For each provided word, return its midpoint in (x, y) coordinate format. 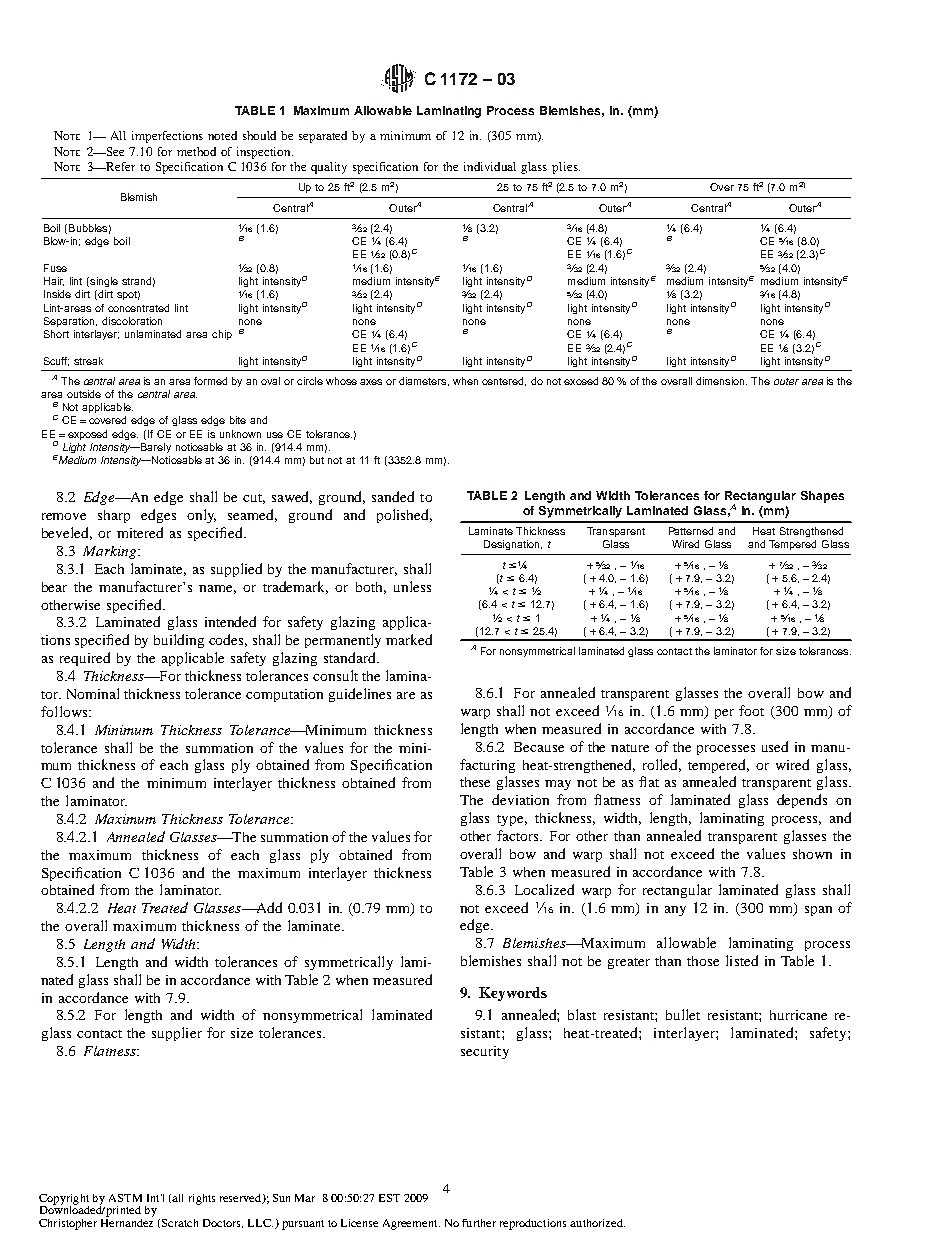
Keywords (513, 994)
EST (389, 1198)
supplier (177, 1034)
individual (490, 166)
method (196, 151)
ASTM (125, 1198)
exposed (87, 435)
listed (742, 960)
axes (371, 382)
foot (751, 710)
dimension (721, 381)
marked (409, 639)
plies (566, 168)
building (179, 641)
